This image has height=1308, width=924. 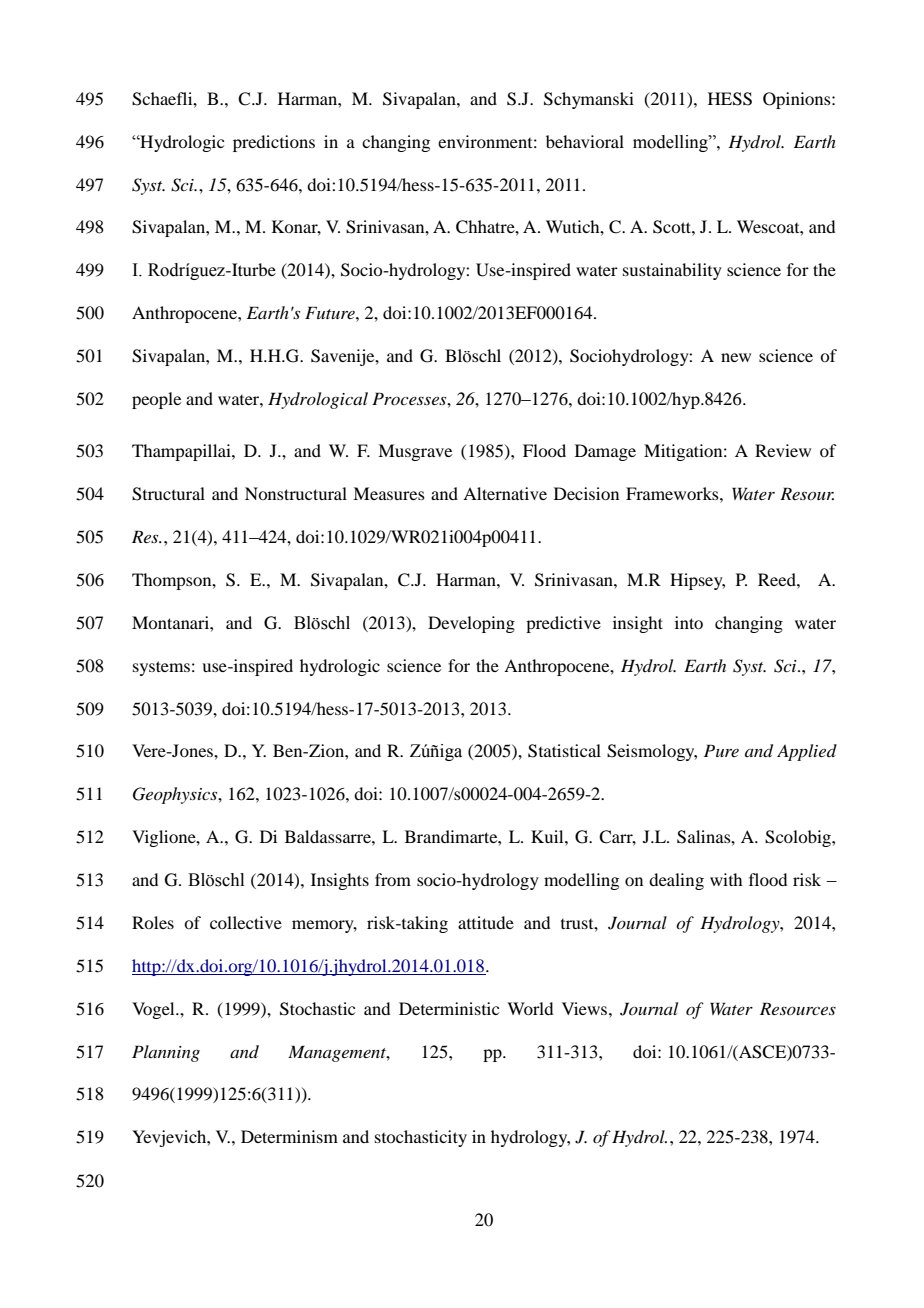 What do you see at coordinates (689, 622) in the image?
I see `into` at bounding box center [689, 622].
